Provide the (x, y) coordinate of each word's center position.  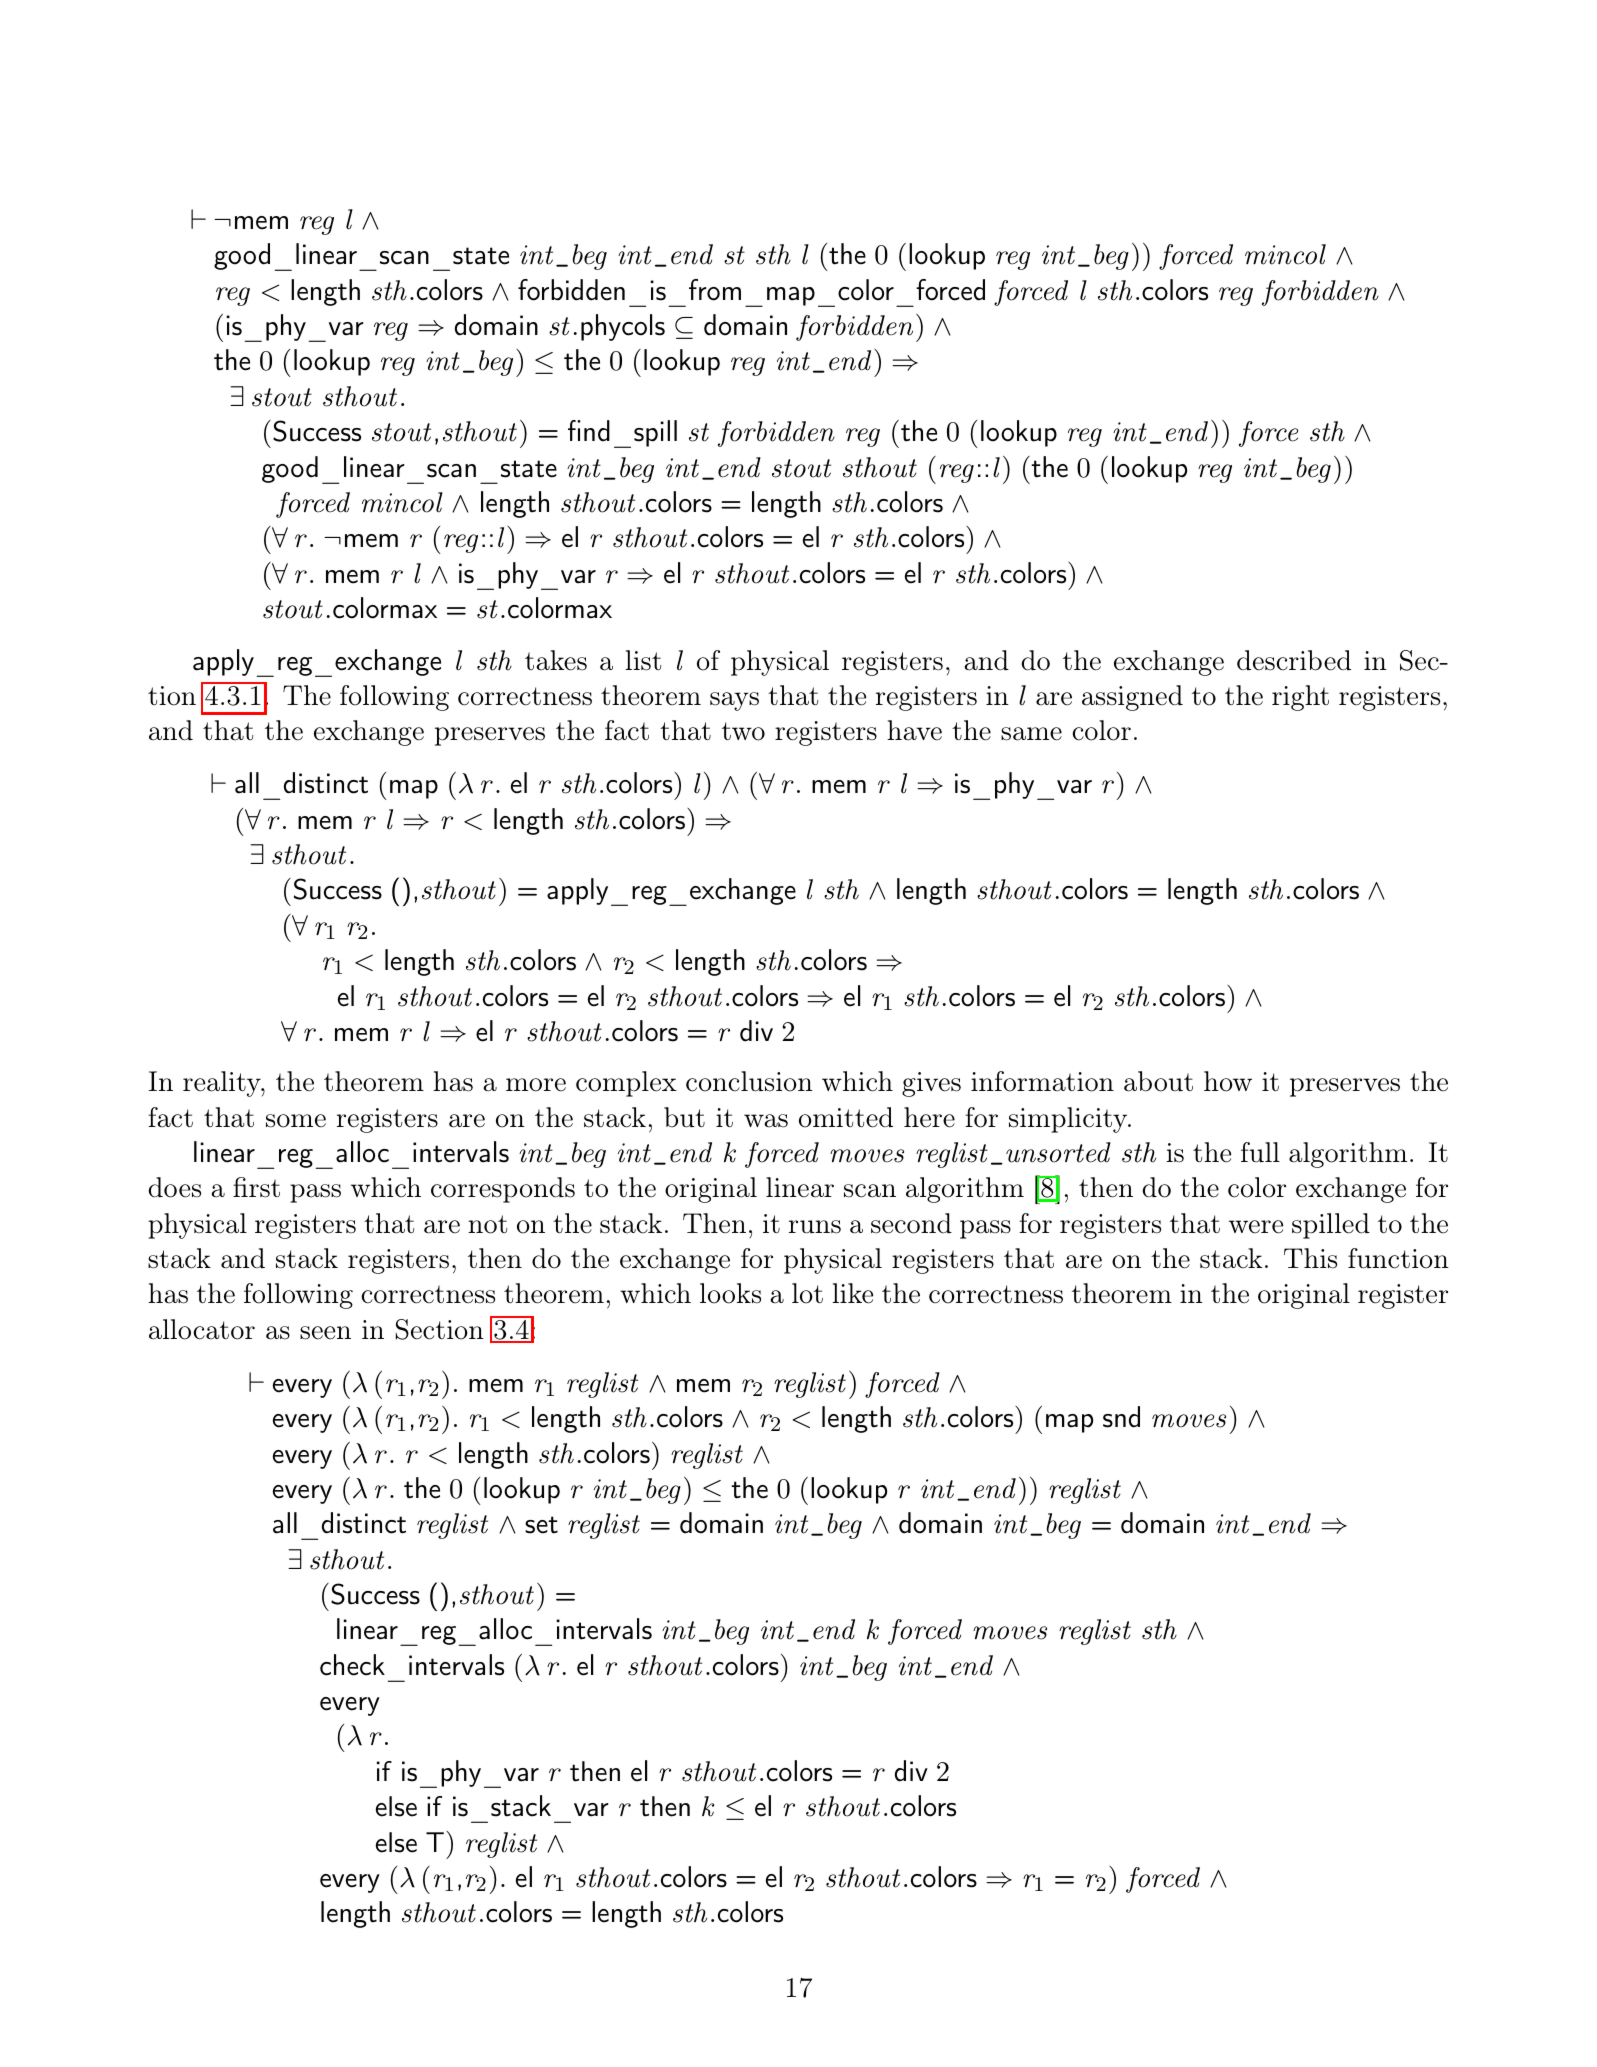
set (541, 1525)
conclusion (749, 1081)
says (734, 701)
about (1158, 1081)
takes (556, 660)
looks (730, 1293)
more (536, 1085)
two (743, 731)
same (1031, 734)
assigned (1132, 698)
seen (325, 1333)
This (1310, 1258)
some (296, 1121)
